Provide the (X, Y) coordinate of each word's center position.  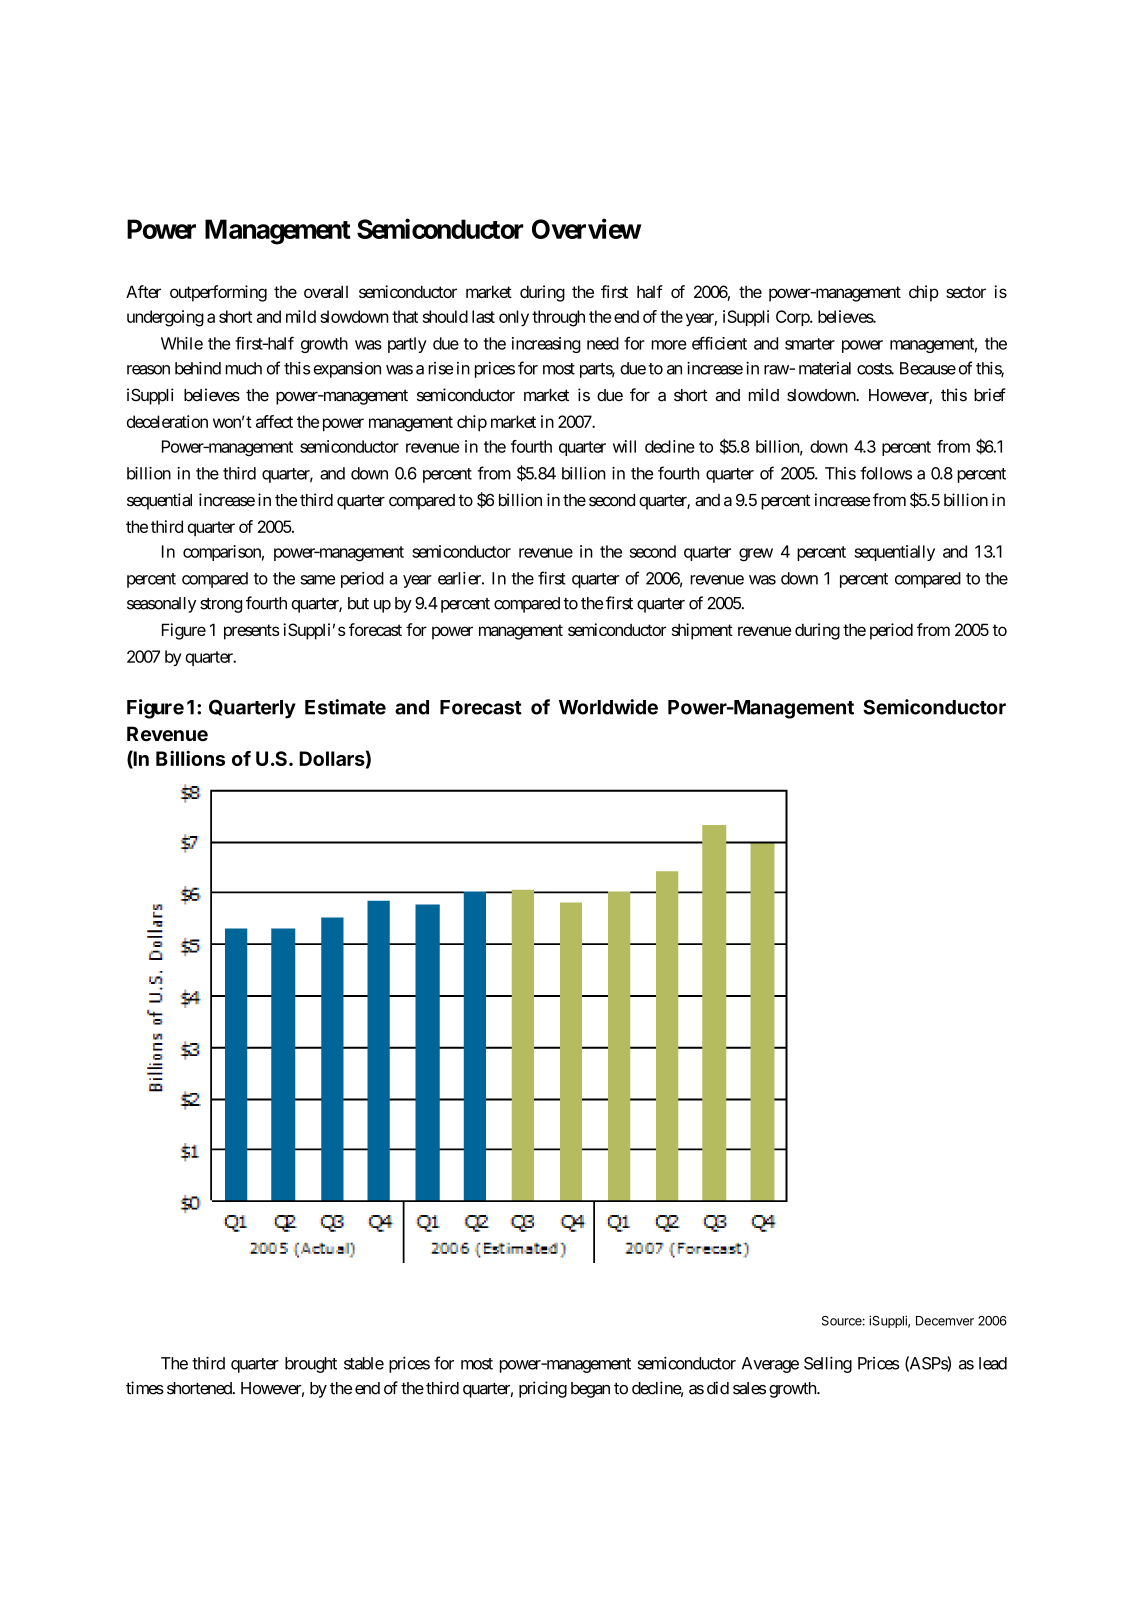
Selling (828, 1364)
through (558, 318)
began (590, 1390)
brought (311, 1365)
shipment (702, 631)
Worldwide (608, 707)
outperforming (218, 293)
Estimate (345, 707)
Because (928, 368)
